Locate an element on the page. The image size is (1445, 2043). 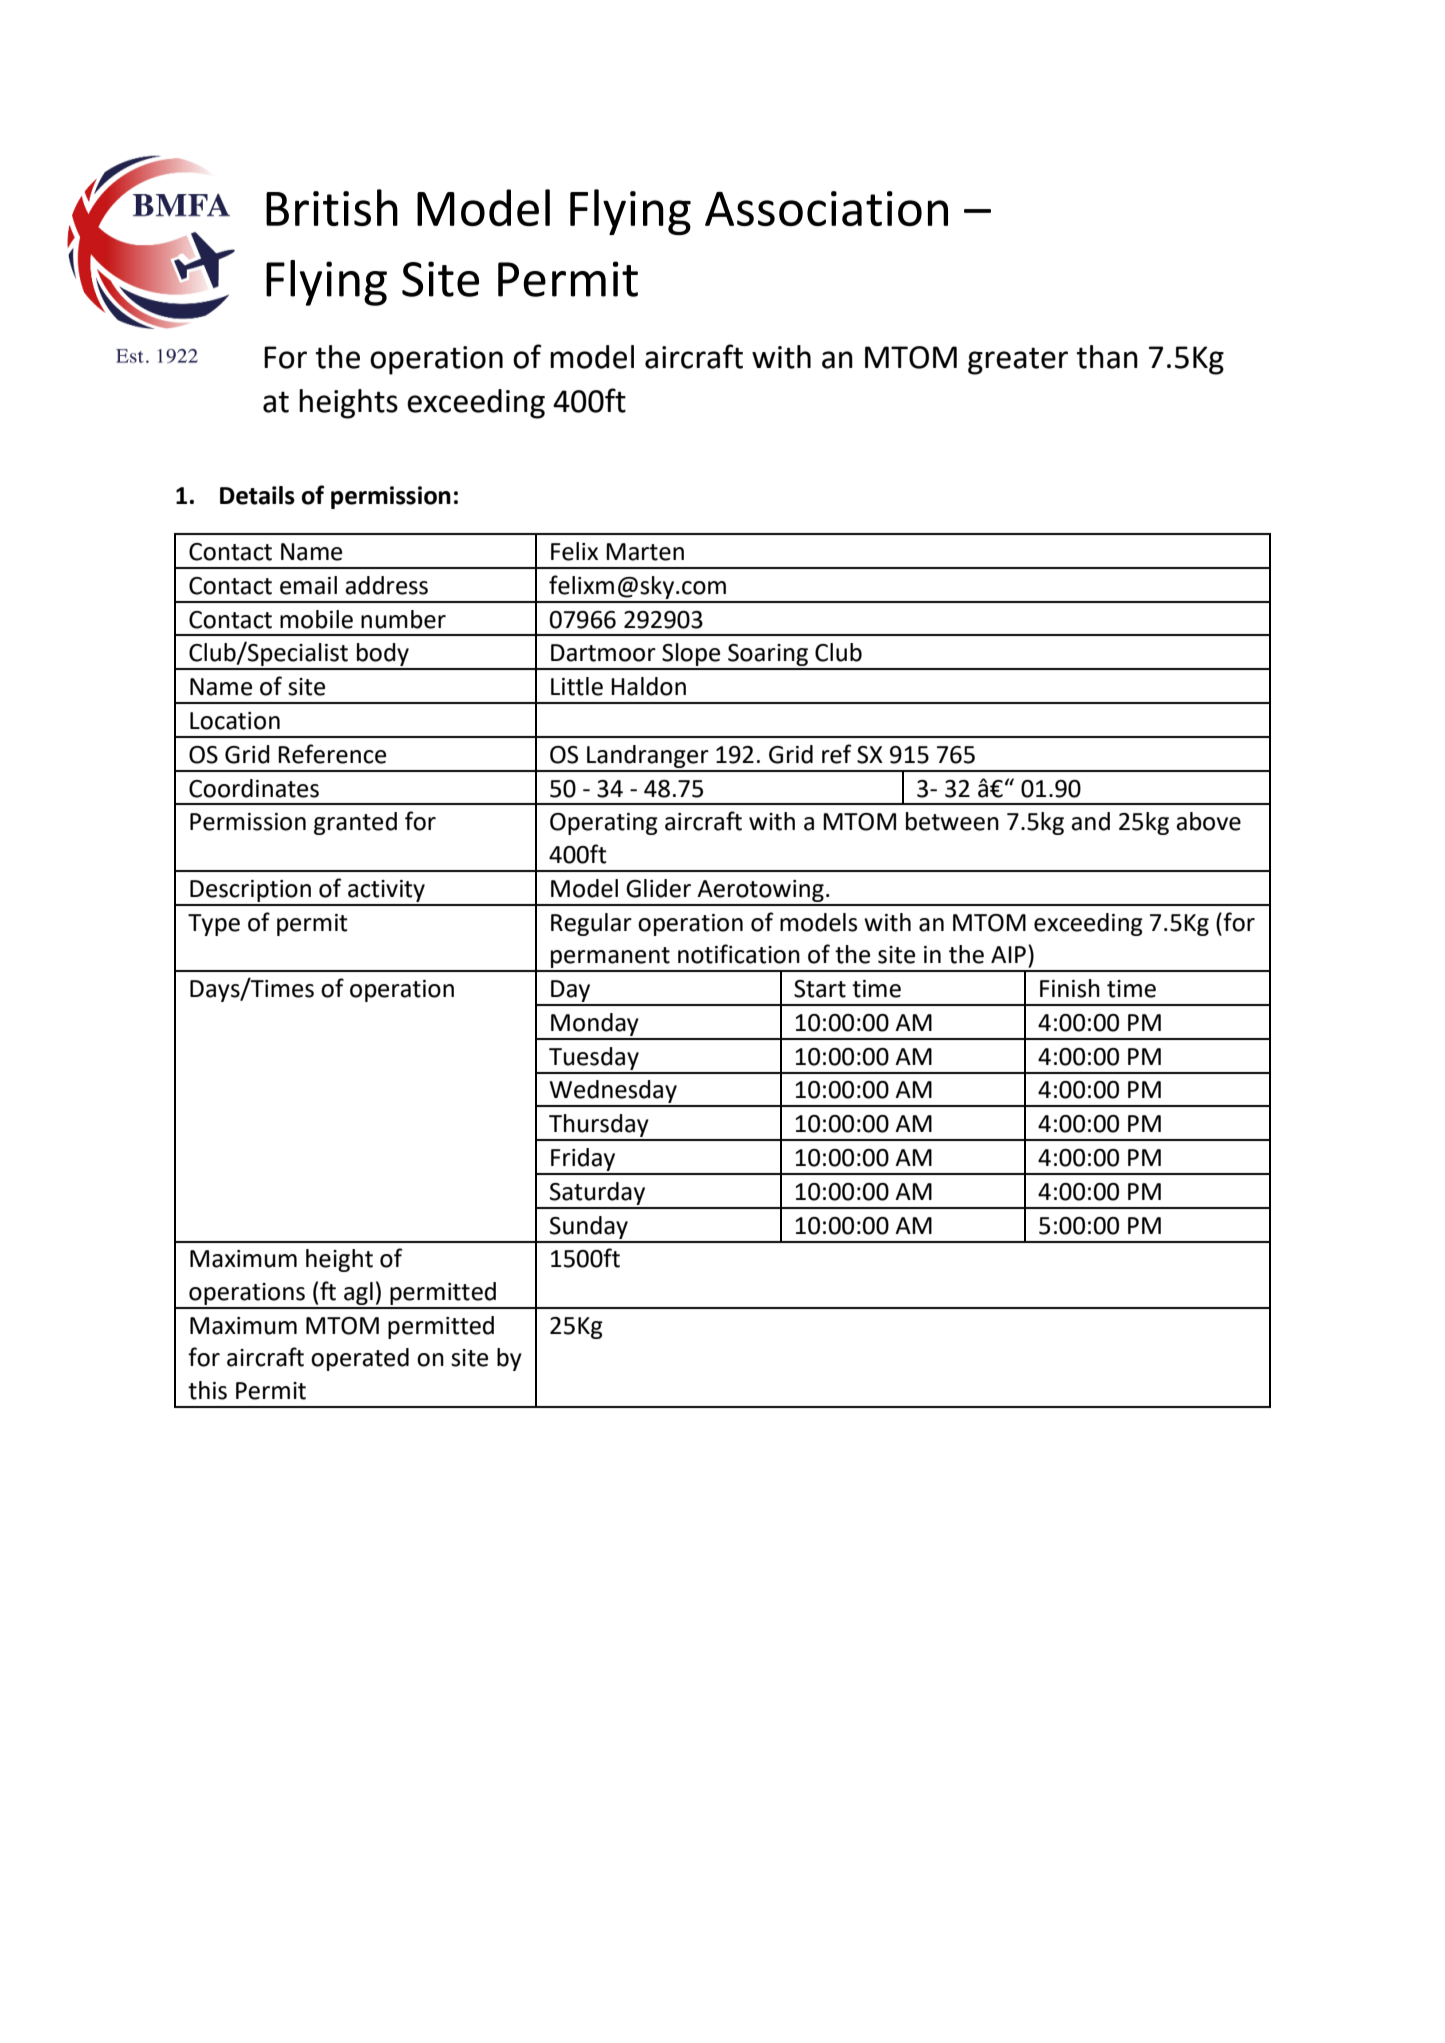
greater is located at coordinates (1018, 361).
